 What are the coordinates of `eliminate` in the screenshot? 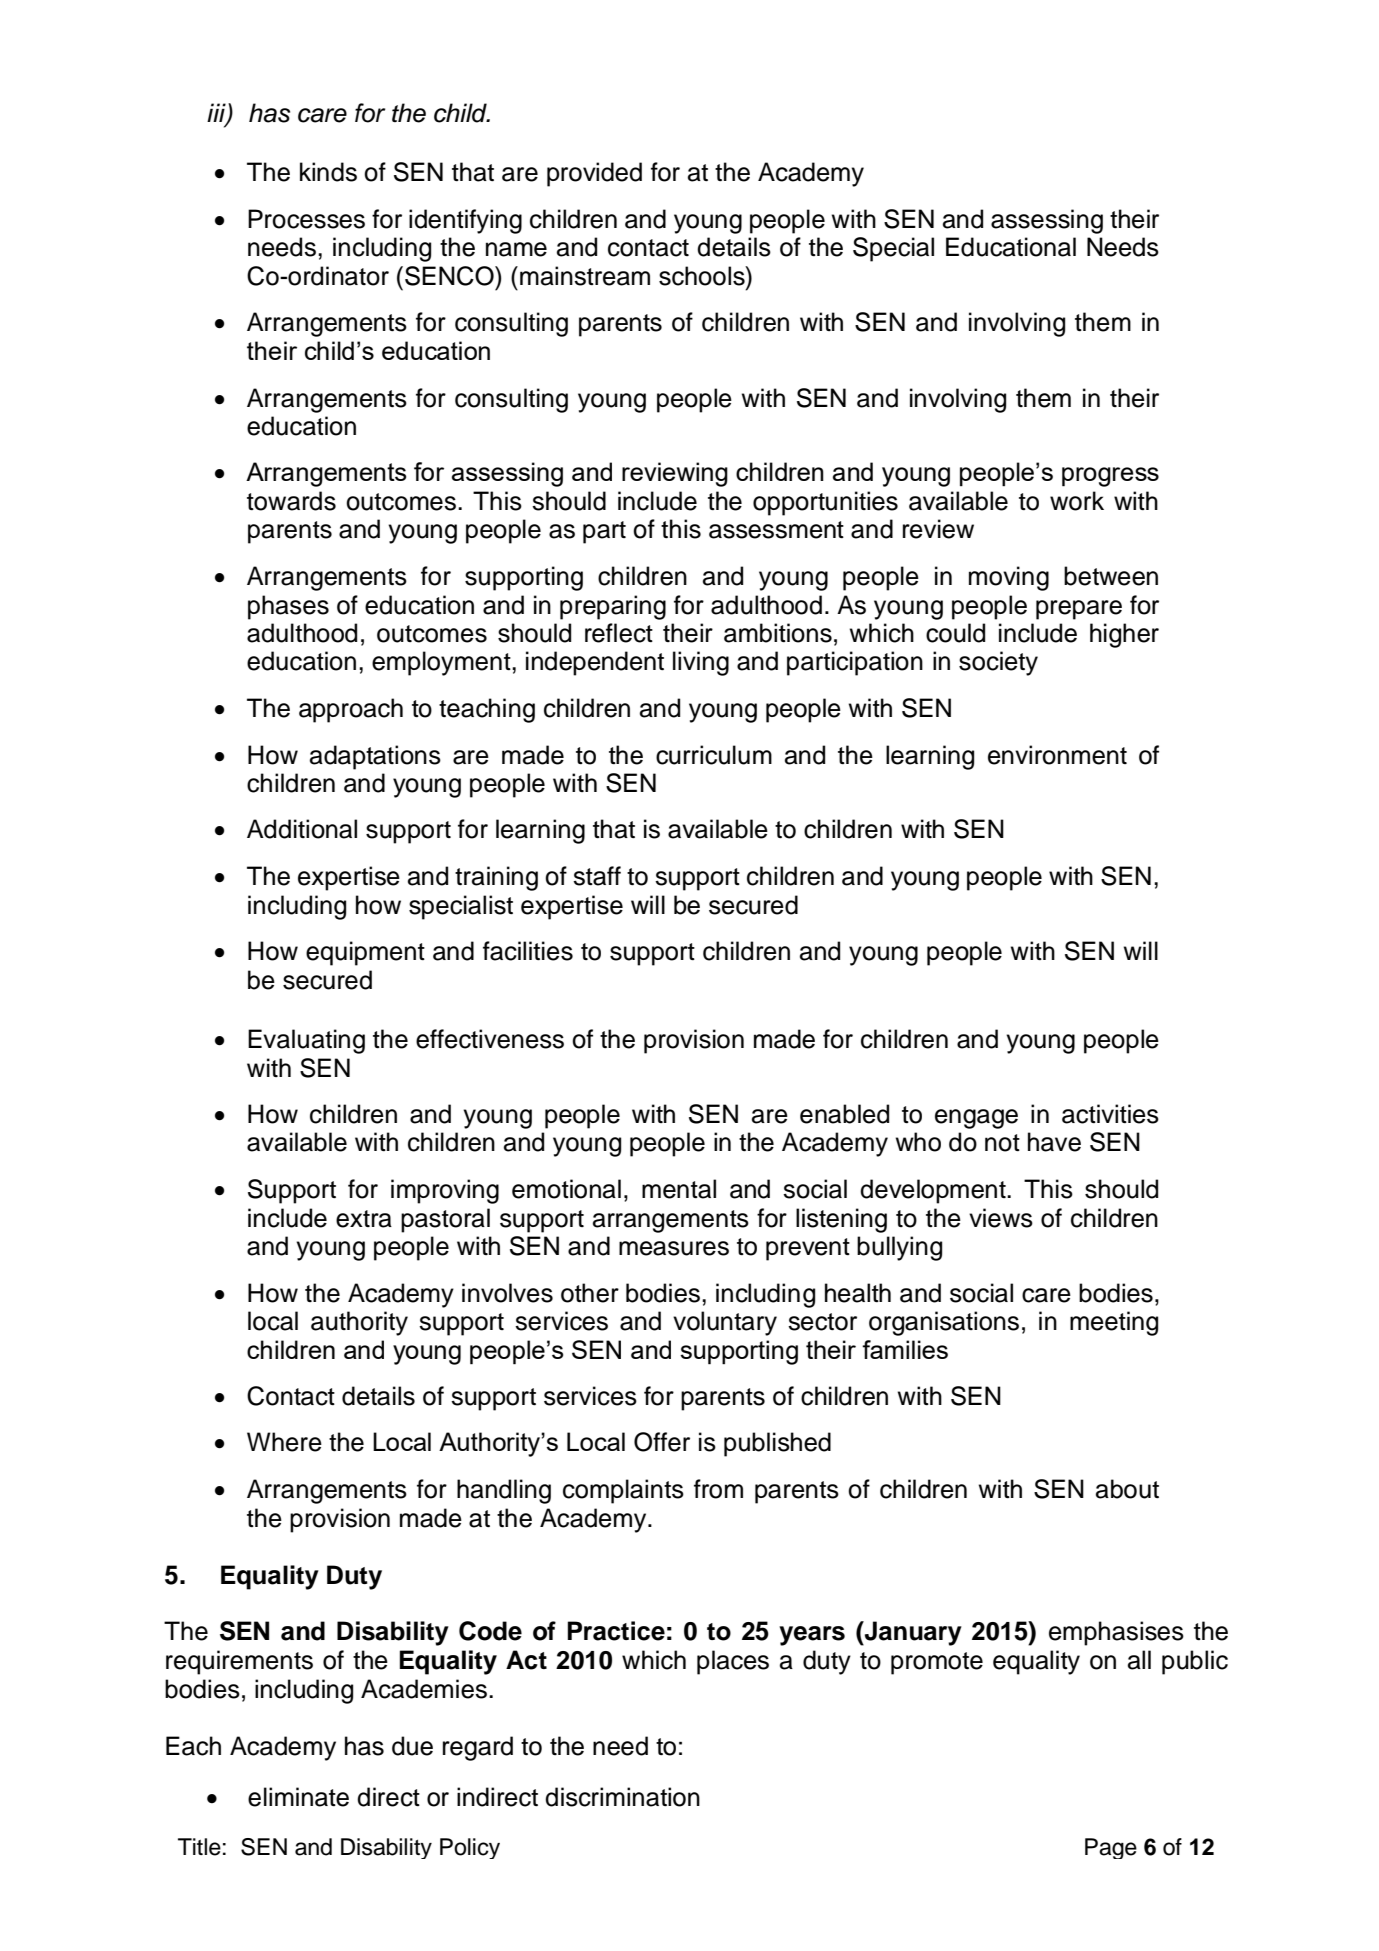 It's located at (298, 1797).
